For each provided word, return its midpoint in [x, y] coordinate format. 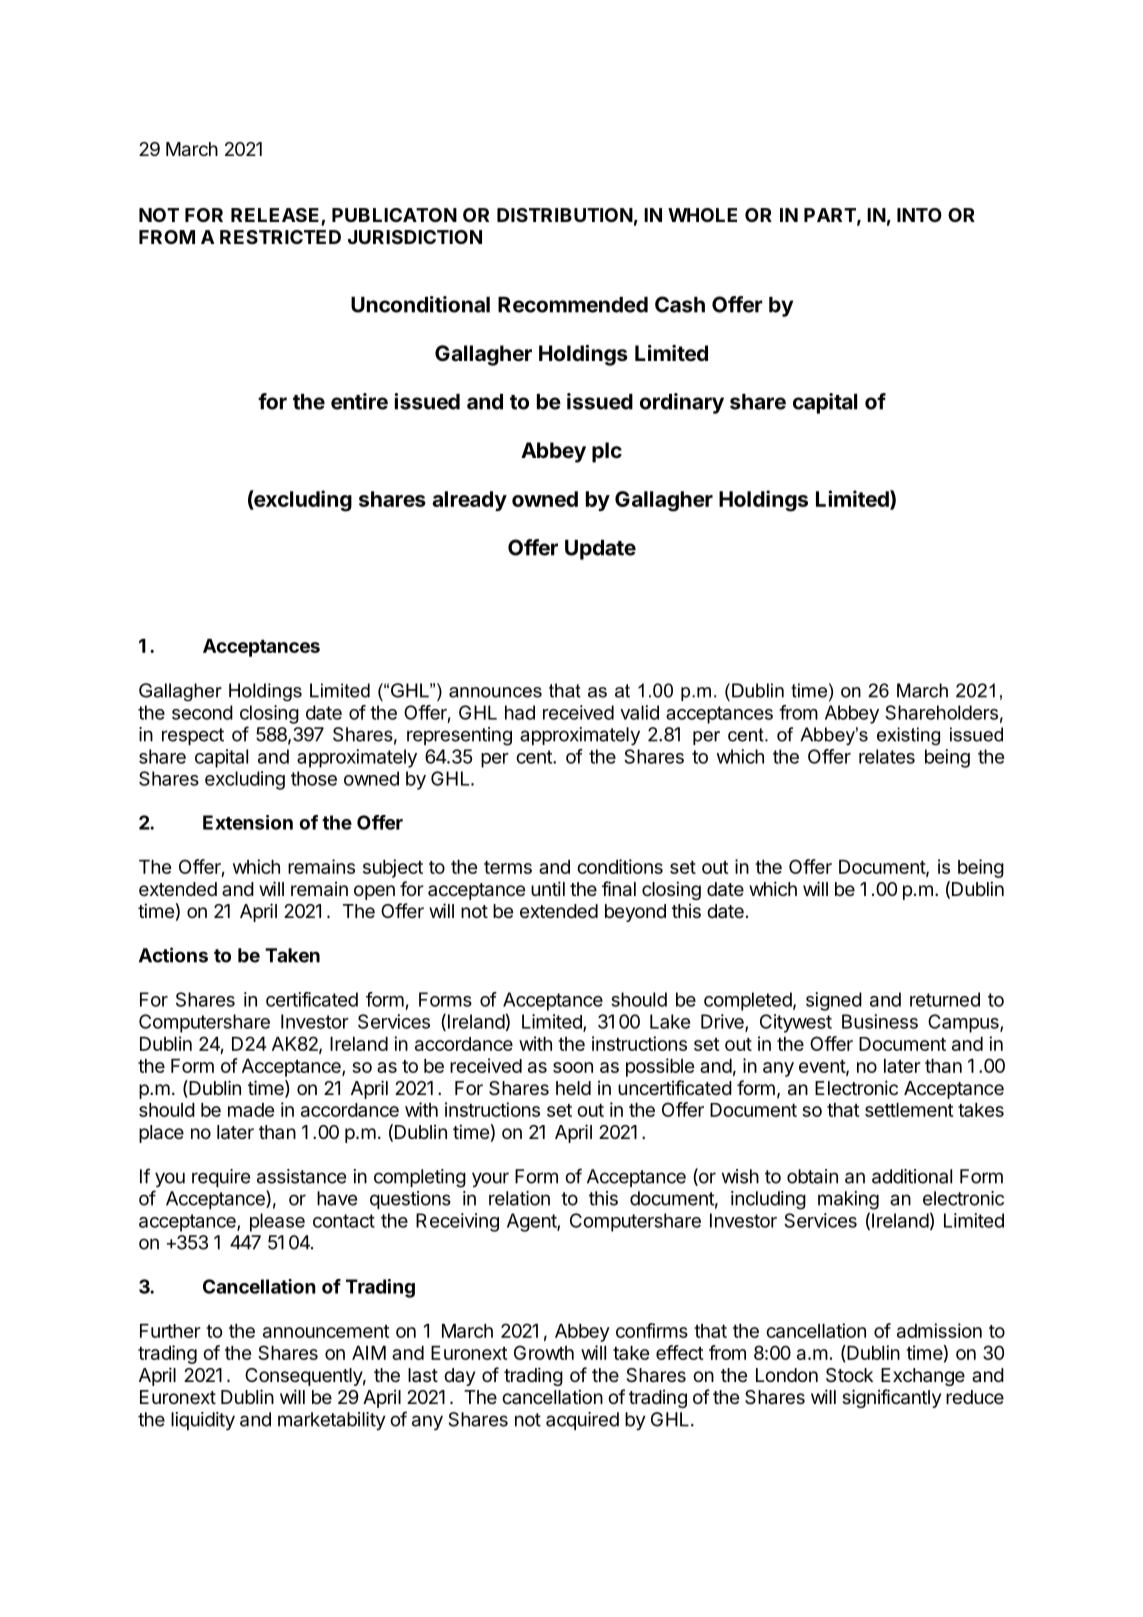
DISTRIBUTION [565, 215]
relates [887, 756]
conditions [620, 866]
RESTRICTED [280, 237]
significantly [891, 1398]
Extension [248, 822]
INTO [919, 215]
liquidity [203, 1421]
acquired [582, 1421]
